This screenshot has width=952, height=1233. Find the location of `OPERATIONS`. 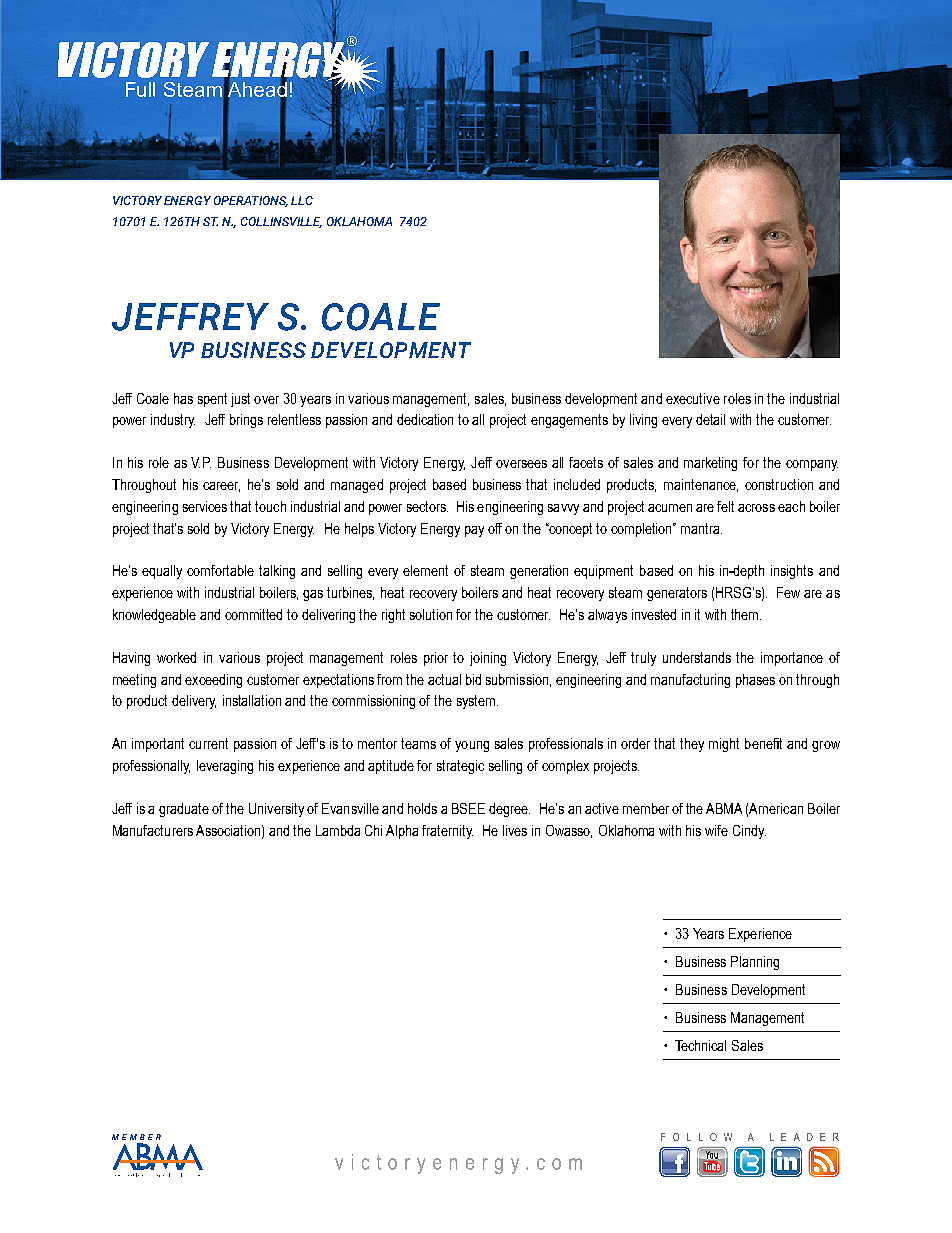

OPERATIONS is located at coordinates (251, 201).
